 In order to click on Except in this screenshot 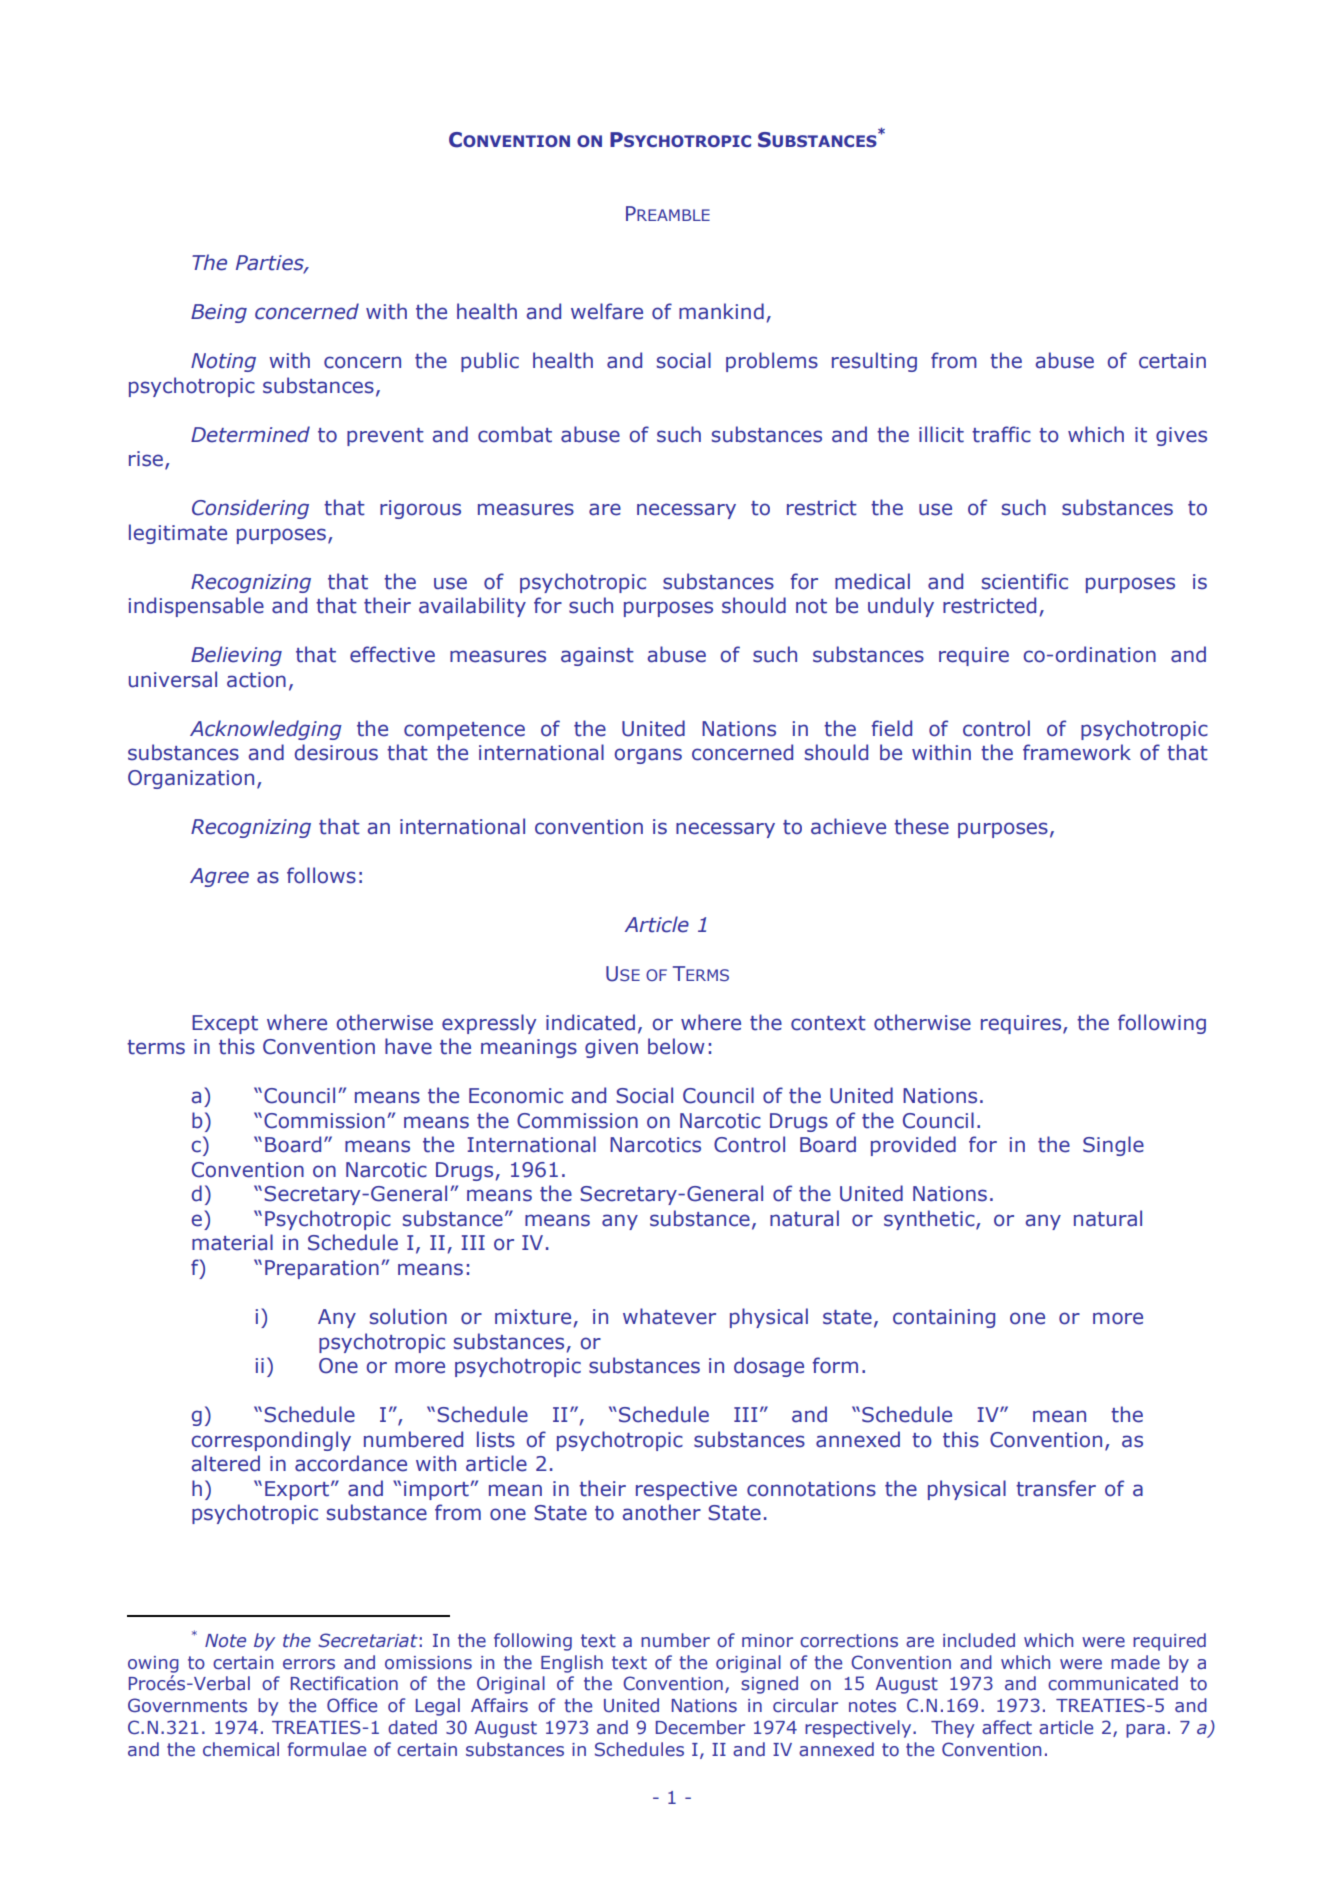, I will do `click(225, 1024)`.
